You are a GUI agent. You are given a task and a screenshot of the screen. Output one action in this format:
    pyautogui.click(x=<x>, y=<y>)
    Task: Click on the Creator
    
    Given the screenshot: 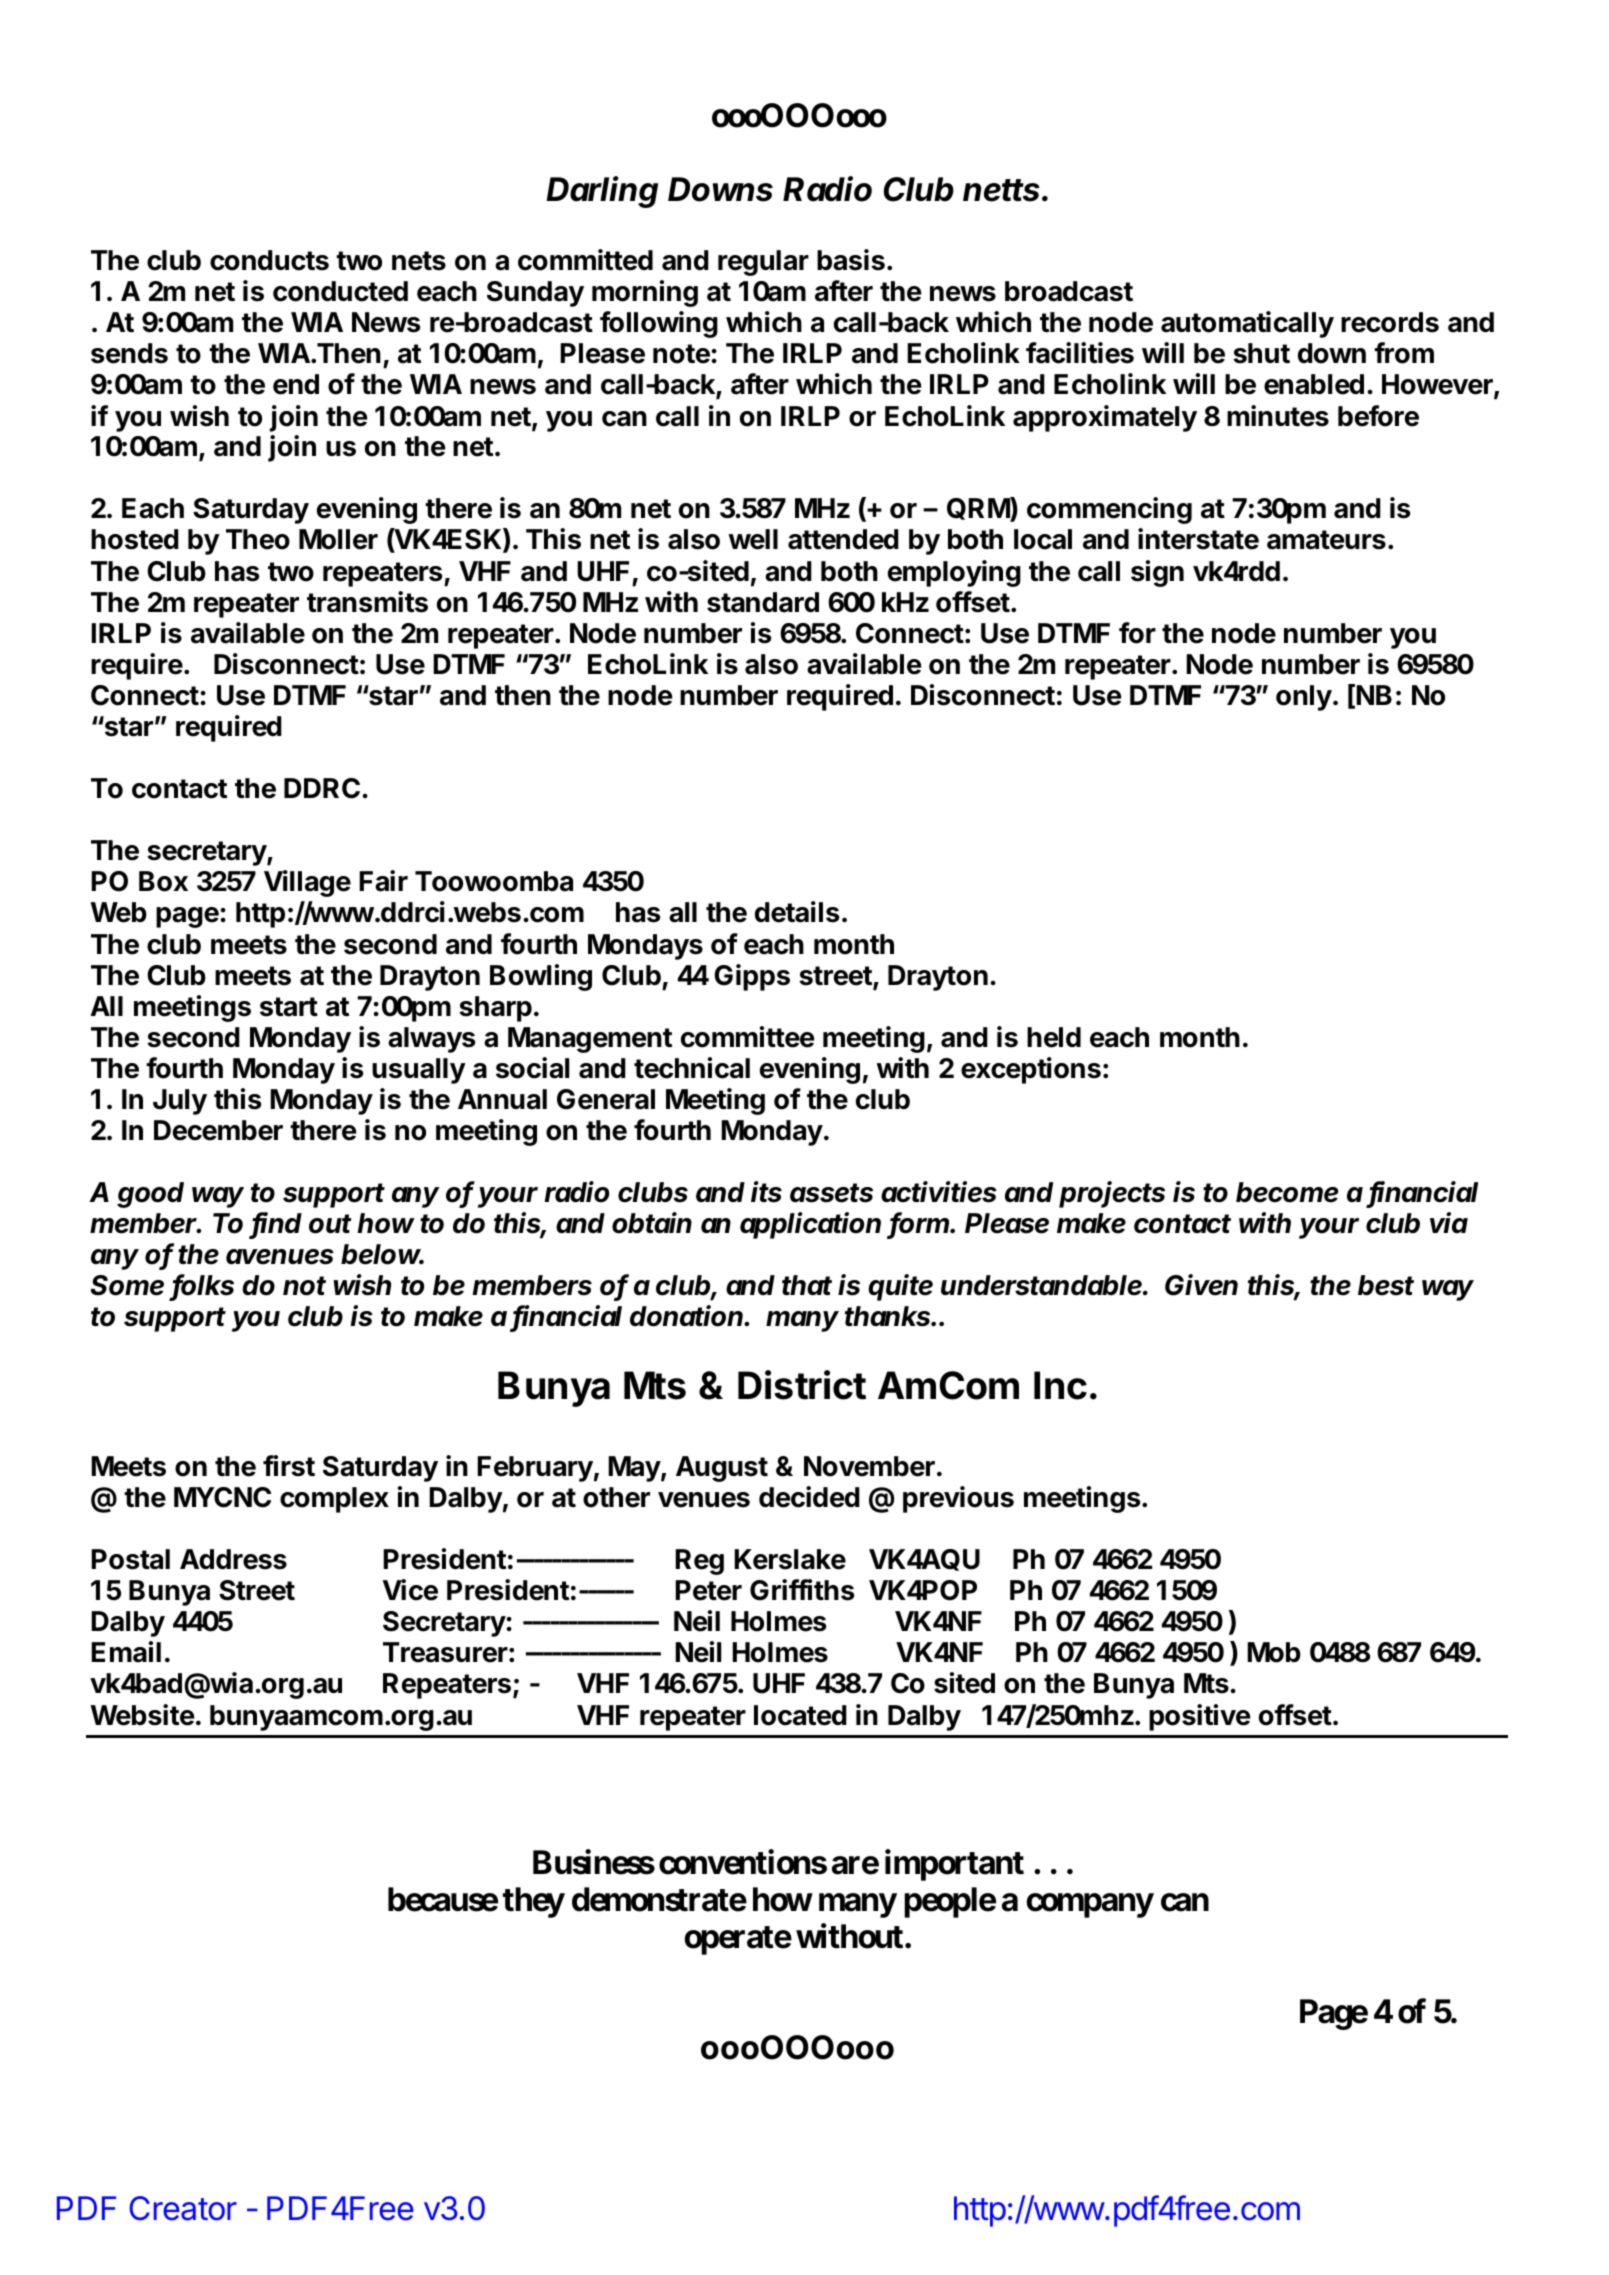 What is the action you would take?
    pyautogui.click(x=183, y=2208)
